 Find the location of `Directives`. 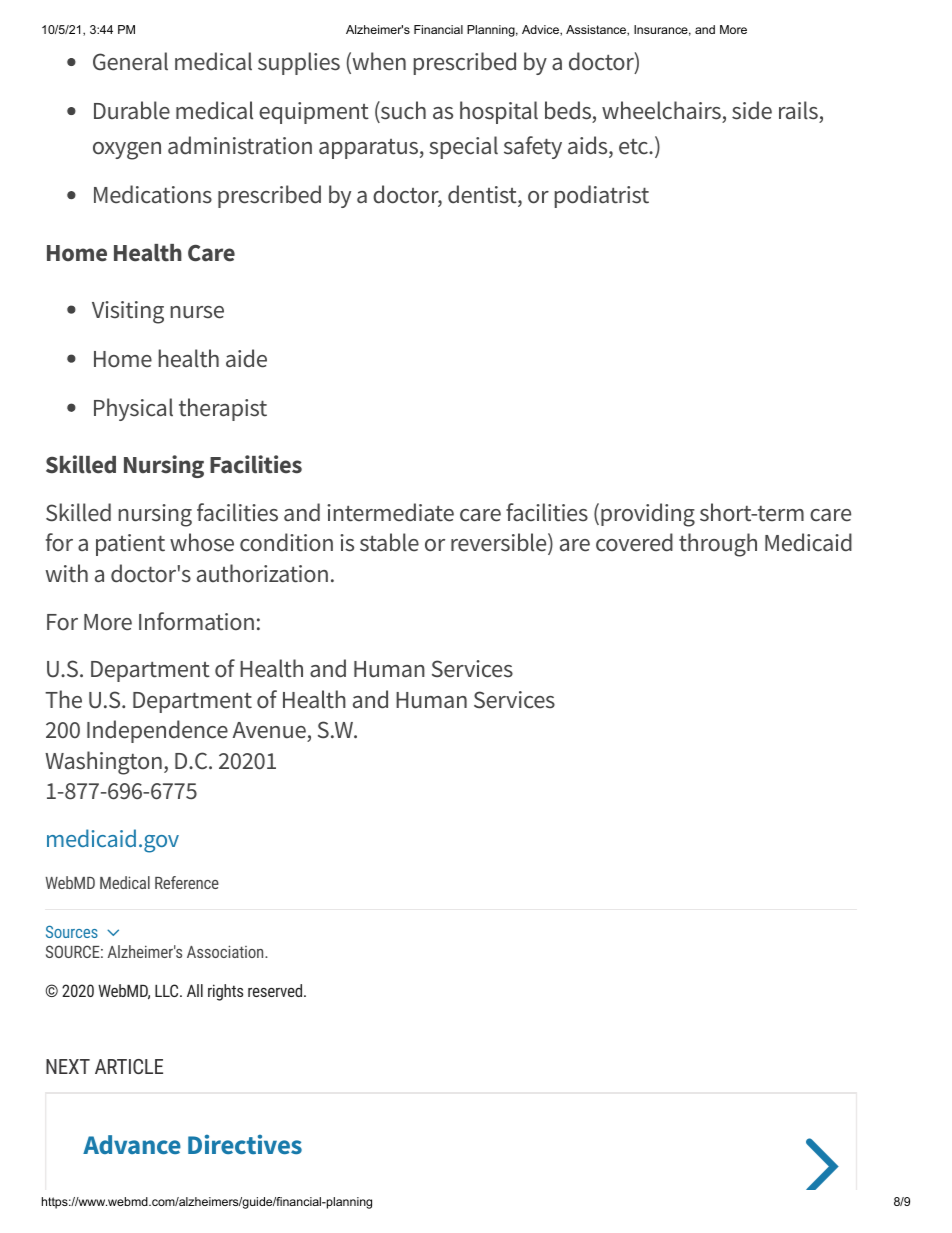

Directives is located at coordinates (245, 1144).
